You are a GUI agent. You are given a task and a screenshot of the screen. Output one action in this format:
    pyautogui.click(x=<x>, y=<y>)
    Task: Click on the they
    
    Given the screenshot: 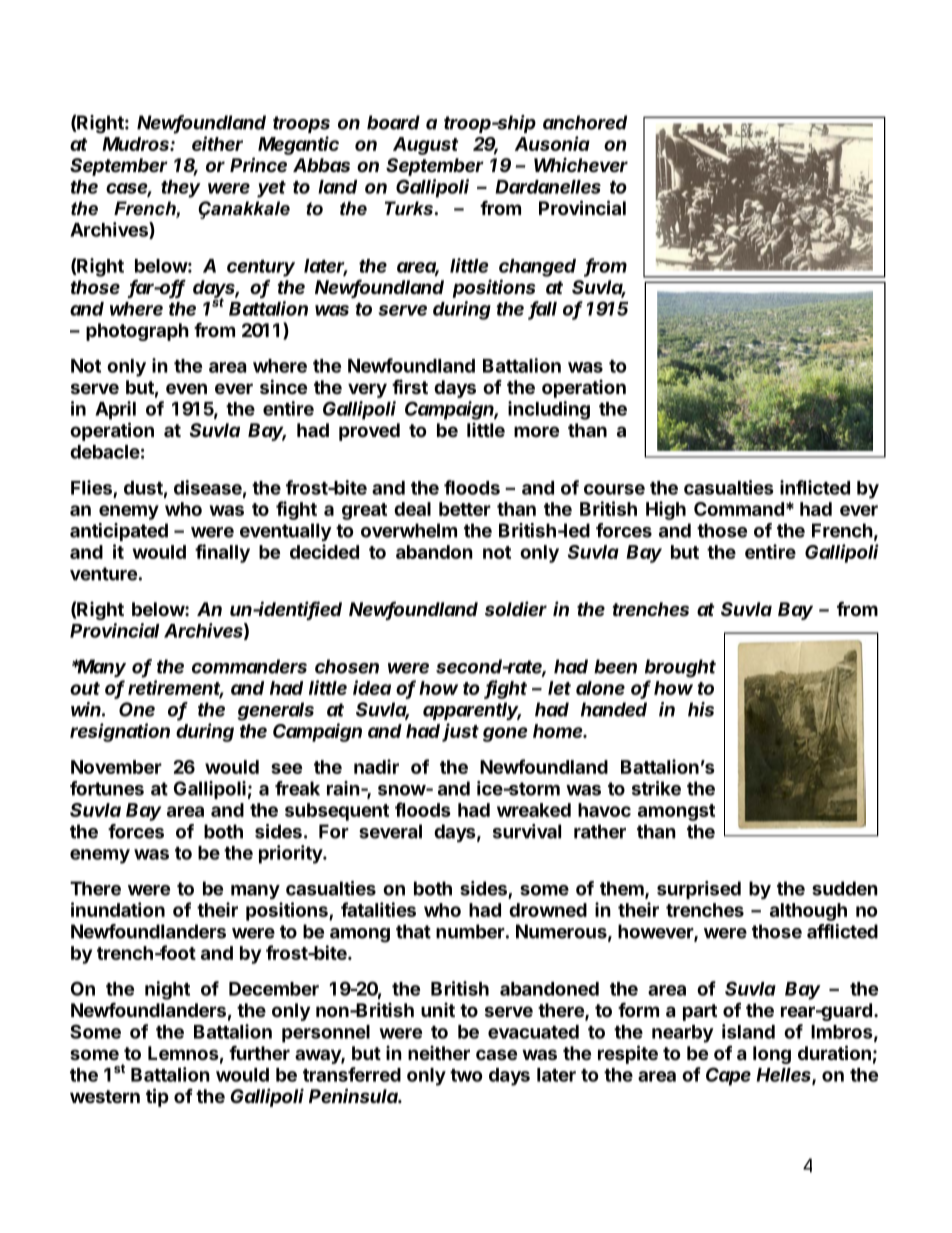 What is the action you would take?
    pyautogui.click(x=181, y=189)
